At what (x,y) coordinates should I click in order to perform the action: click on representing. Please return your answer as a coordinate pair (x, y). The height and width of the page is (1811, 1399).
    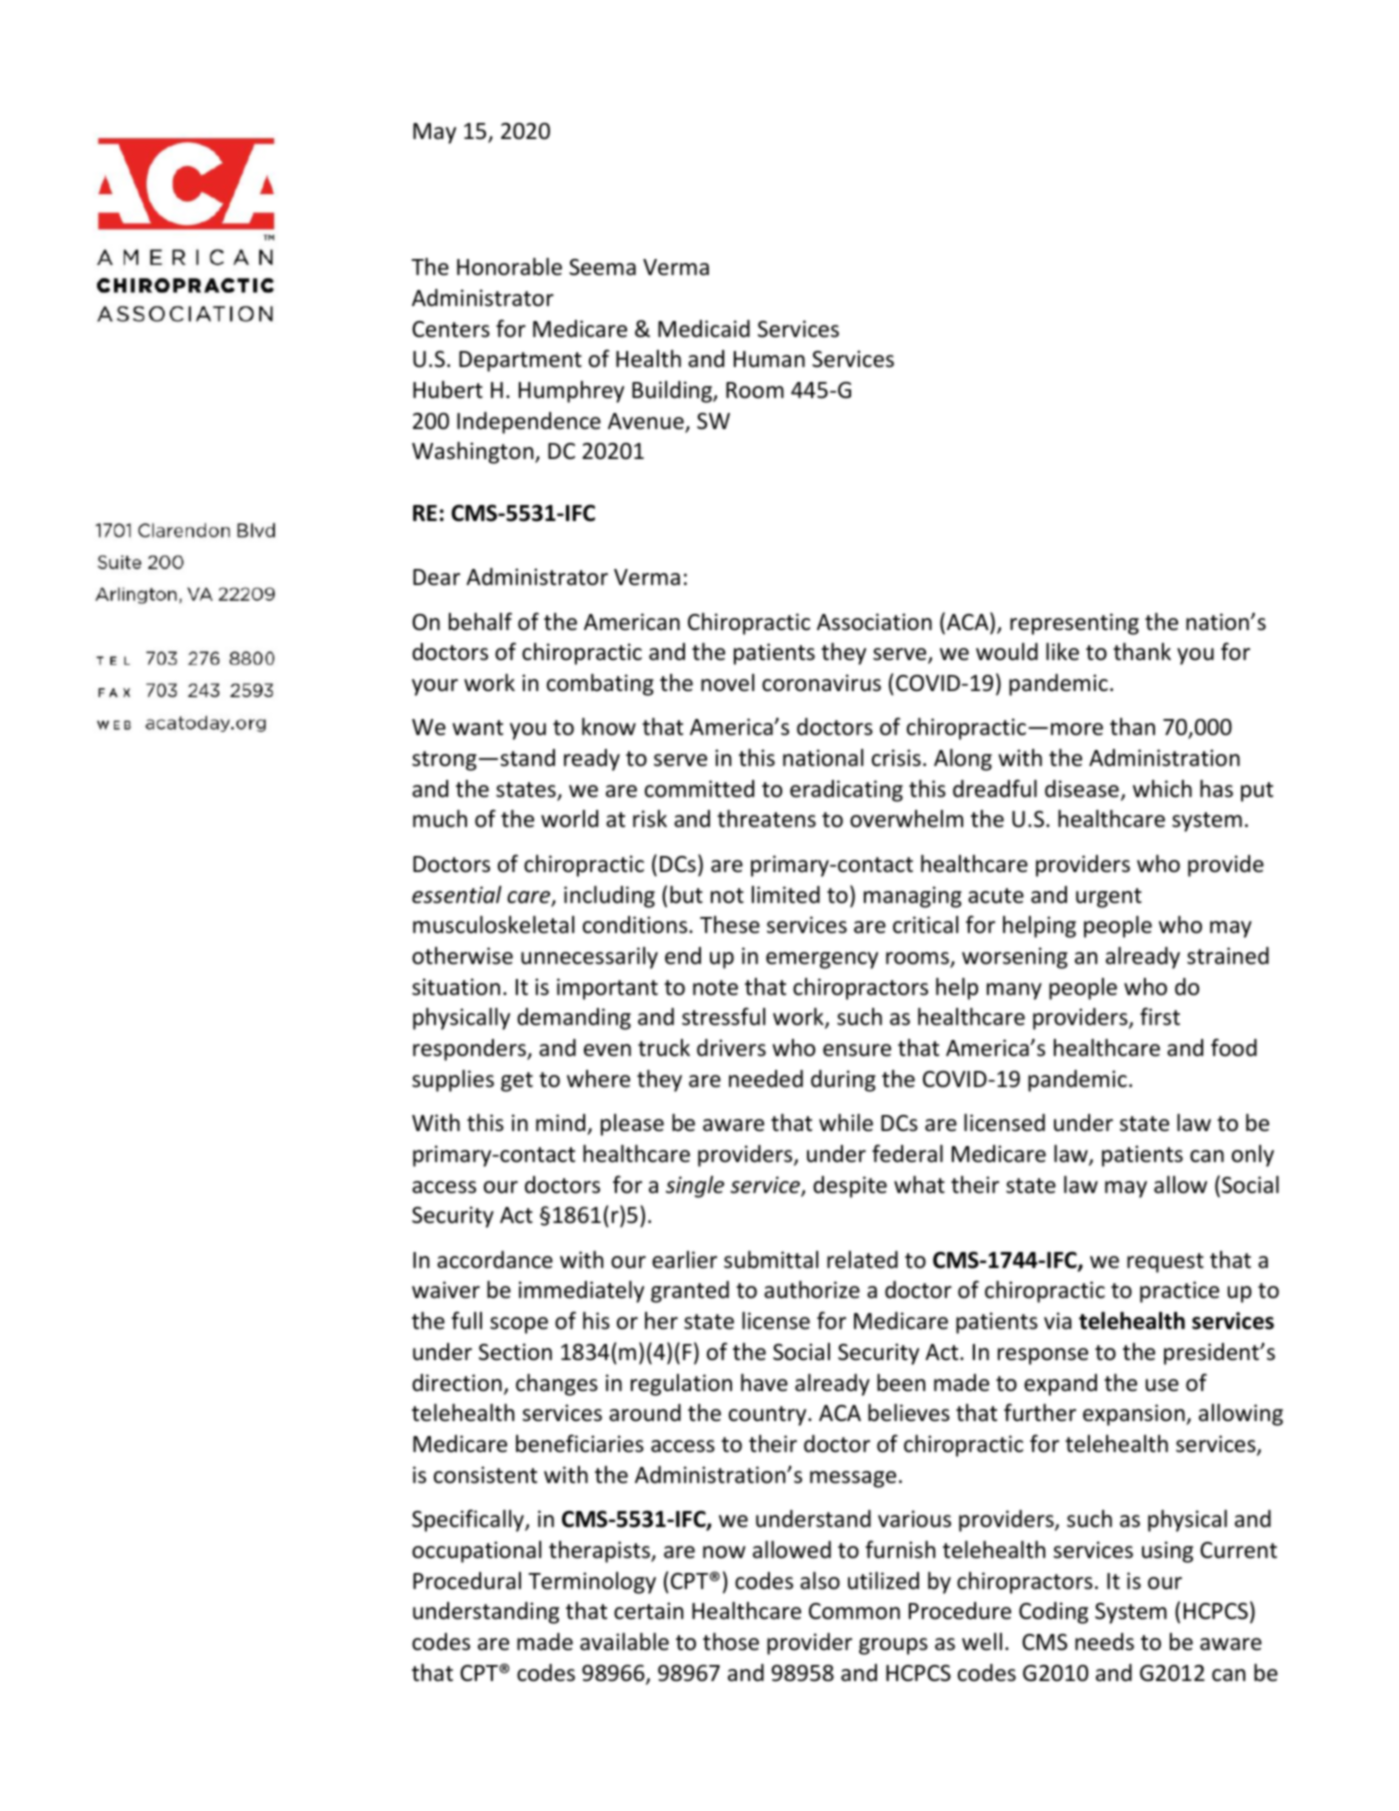
    Looking at the image, I should click on (1074, 624).
